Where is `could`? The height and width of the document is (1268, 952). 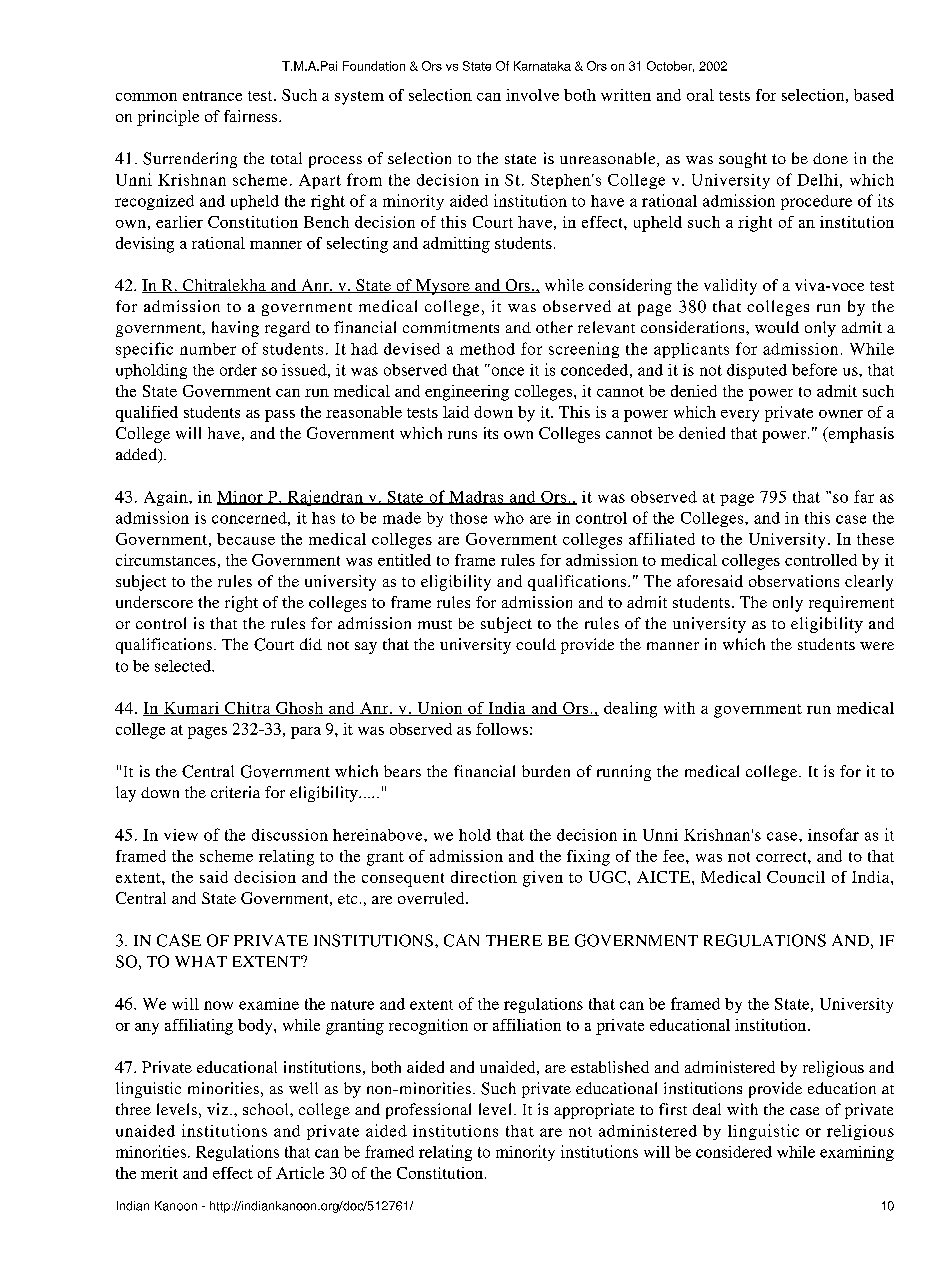
could is located at coordinates (536, 644).
